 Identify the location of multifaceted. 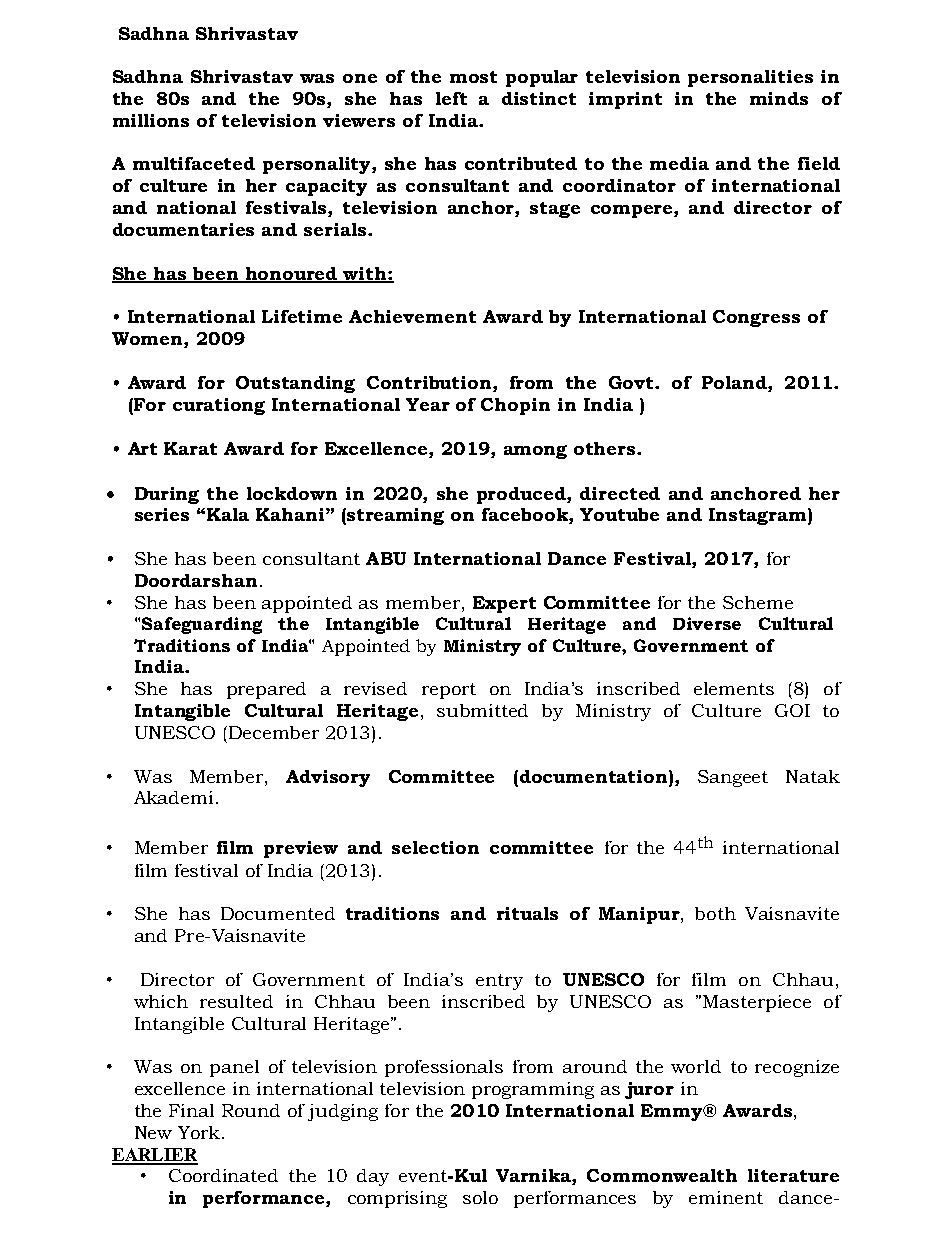
(194, 163).
